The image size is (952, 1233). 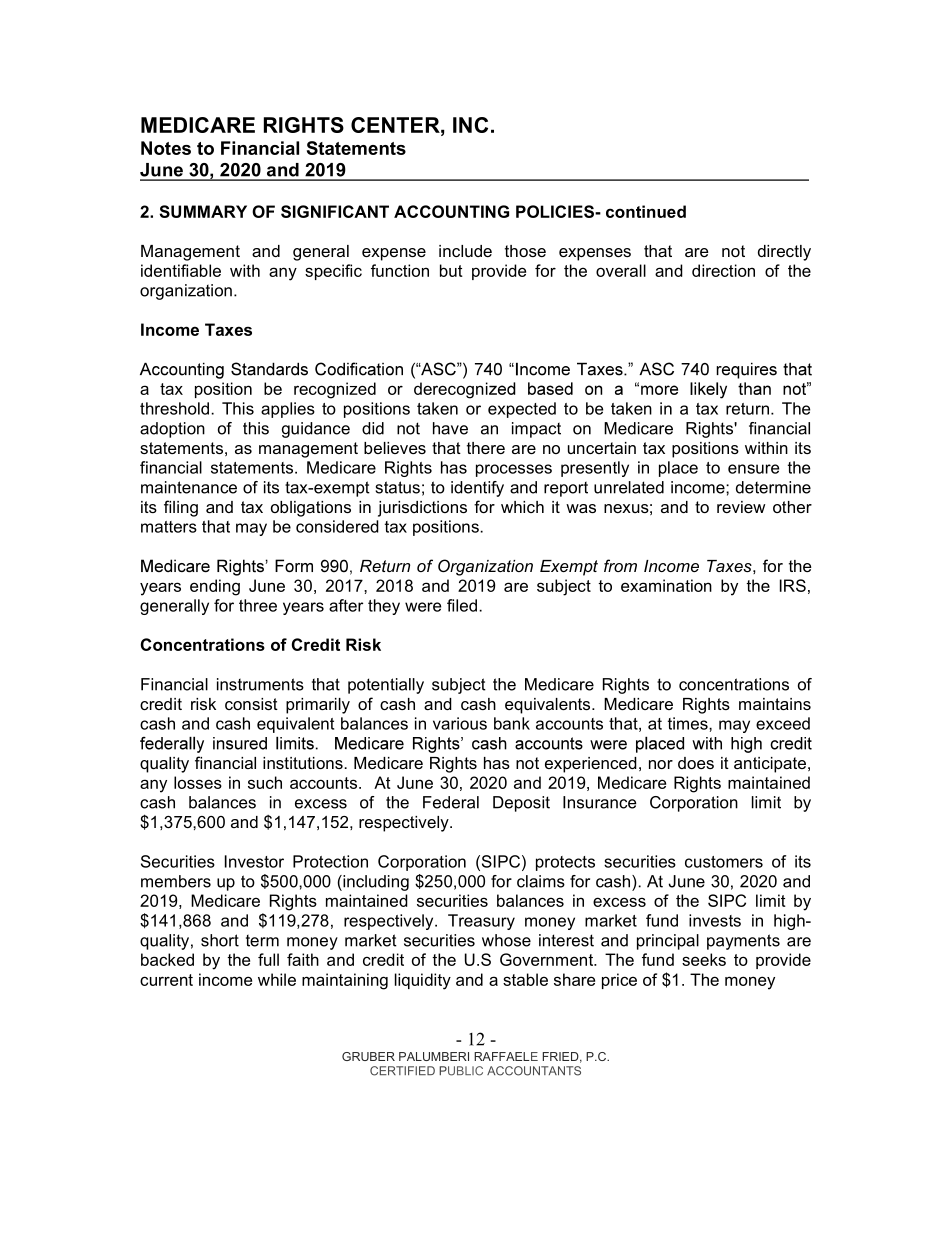 I want to click on filed, so click(x=462, y=605).
